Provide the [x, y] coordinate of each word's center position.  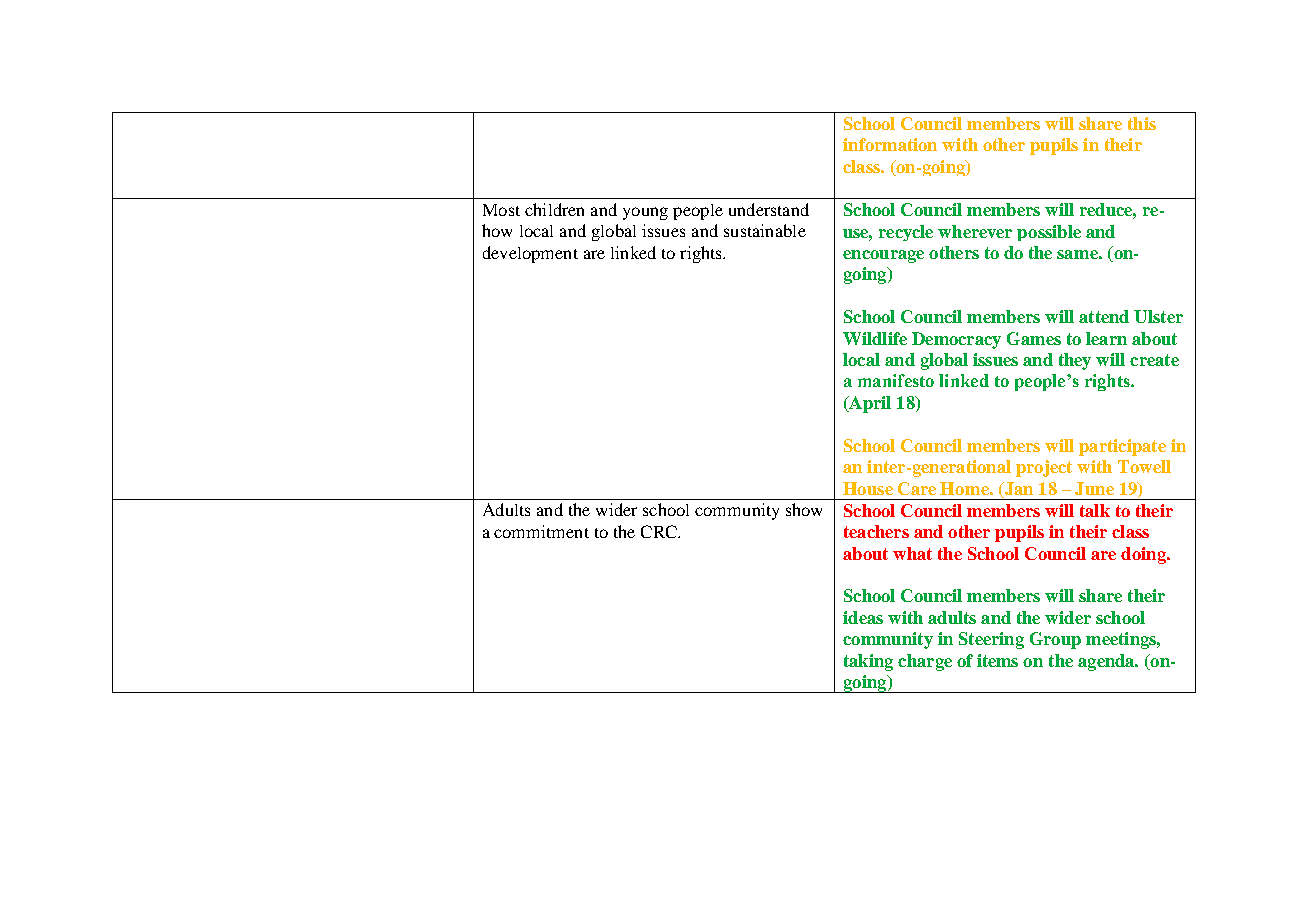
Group [1055, 640]
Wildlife [875, 338]
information [890, 144]
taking [868, 662]
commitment [541, 531]
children [554, 209]
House [868, 488]
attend [1104, 316]
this [1142, 123]
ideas [863, 617]
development [530, 254]
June [1094, 488]
